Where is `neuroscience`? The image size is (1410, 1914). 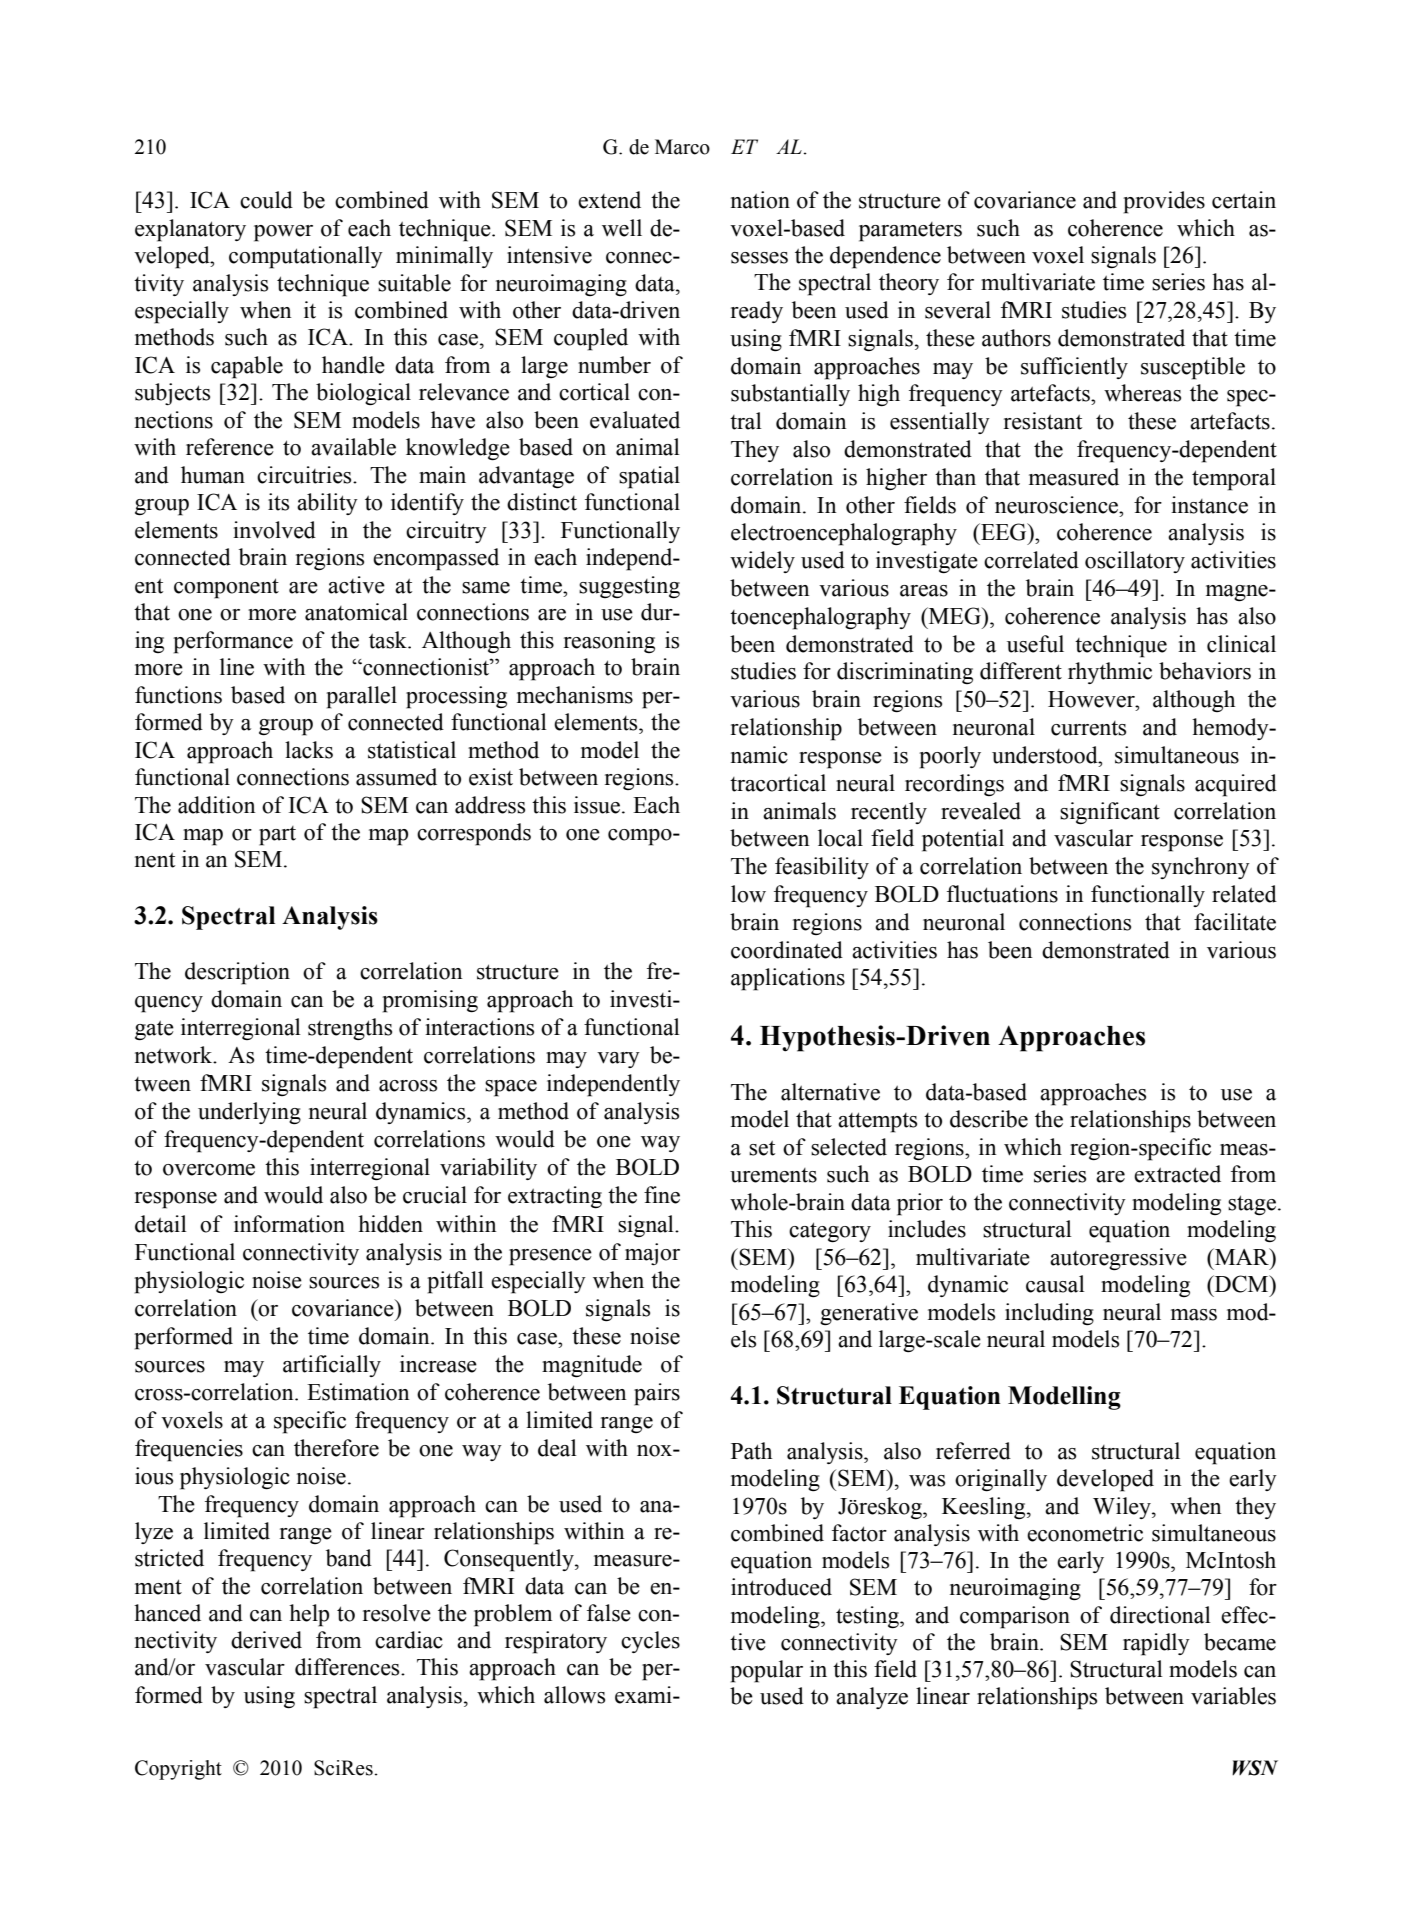
neuroscience is located at coordinates (1058, 505).
